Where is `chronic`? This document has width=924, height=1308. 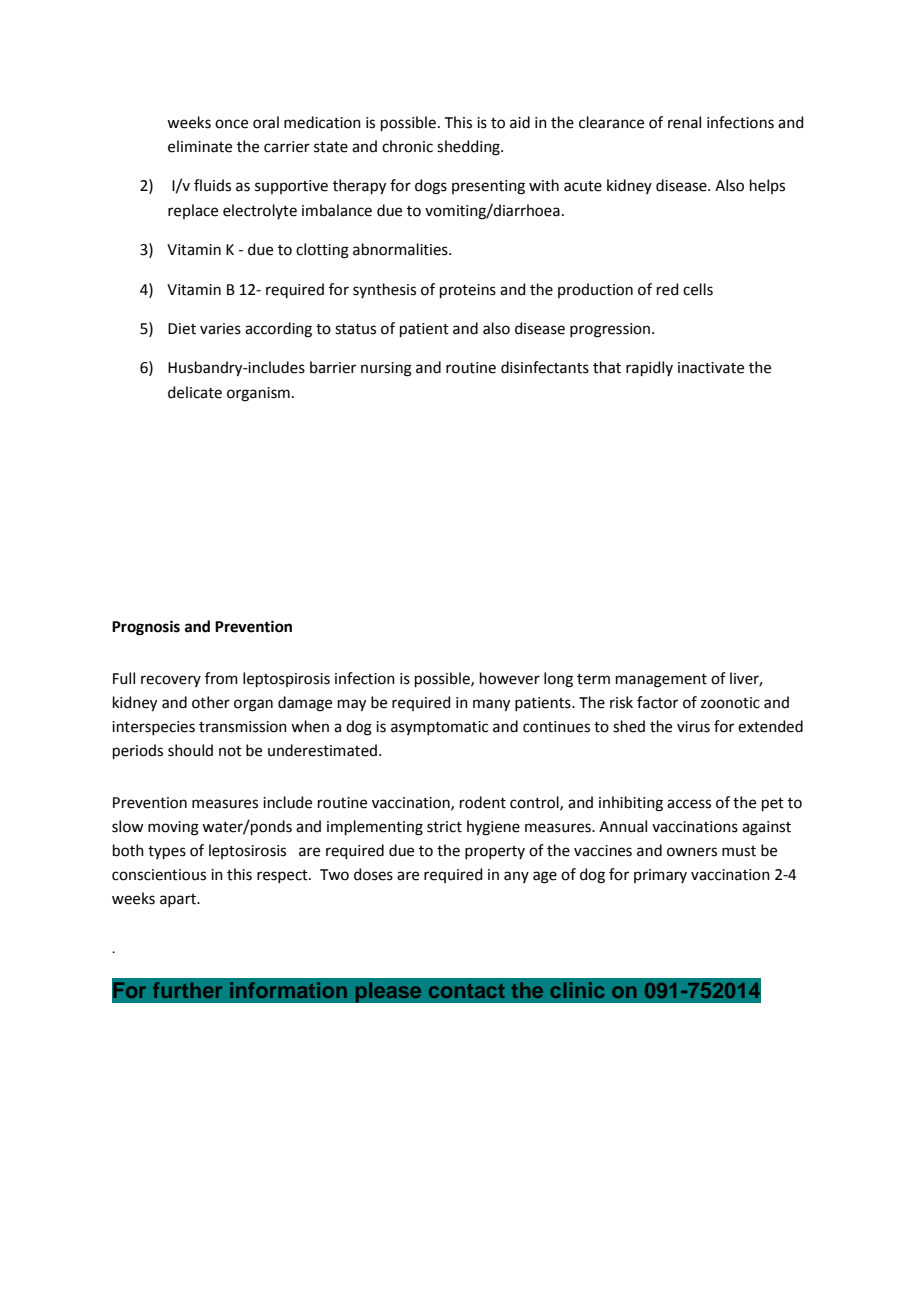 chronic is located at coordinates (407, 146).
